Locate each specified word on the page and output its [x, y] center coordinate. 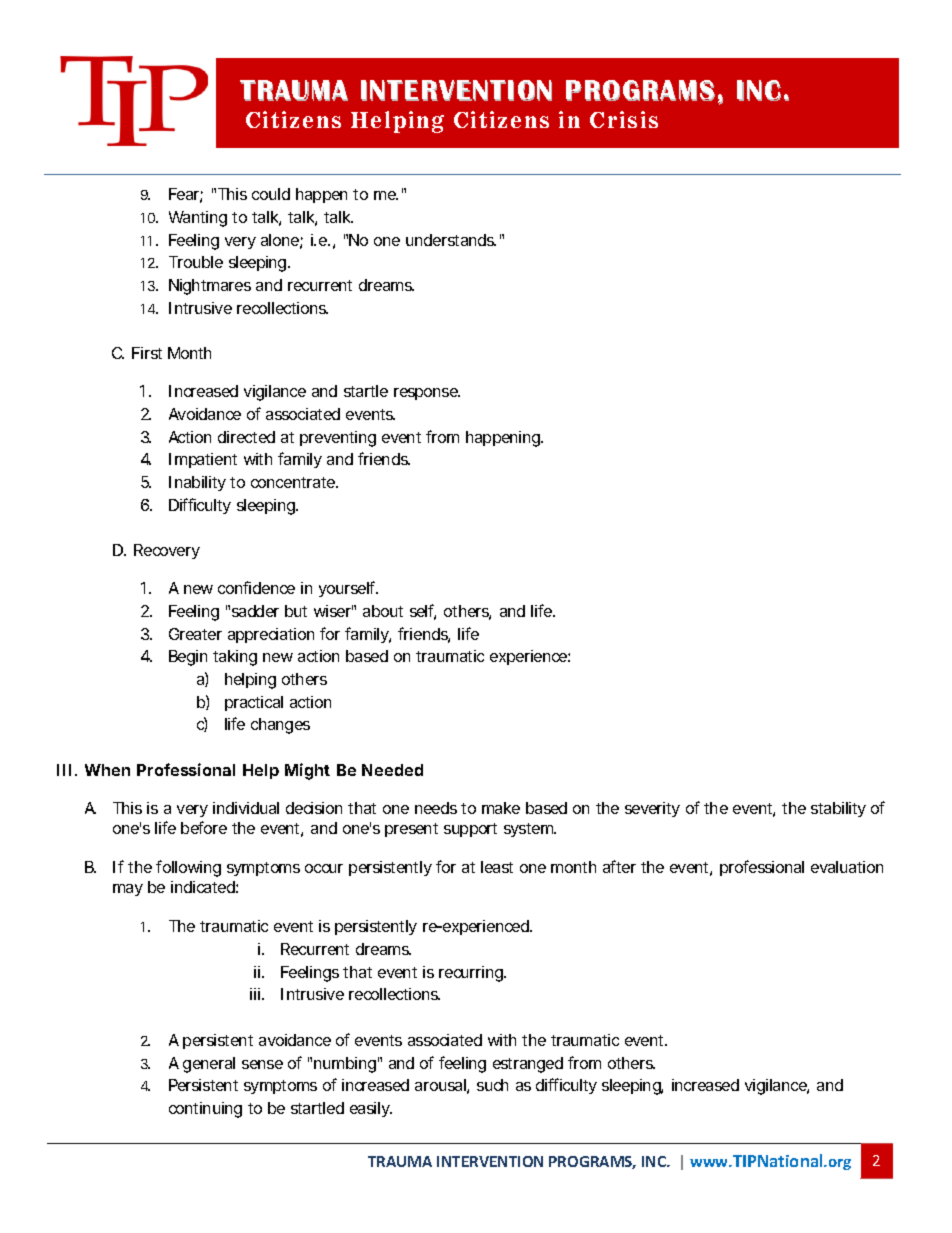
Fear [186, 195]
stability [838, 809]
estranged [528, 1065]
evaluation [847, 867]
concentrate [294, 482]
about [383, 611]
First [147, 353]
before [204, 827]
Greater [195, 634]
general [209, 1065]
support [470, 830]
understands [451, 240]
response [427, 394]
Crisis [624, 119]
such [492, 1085]
